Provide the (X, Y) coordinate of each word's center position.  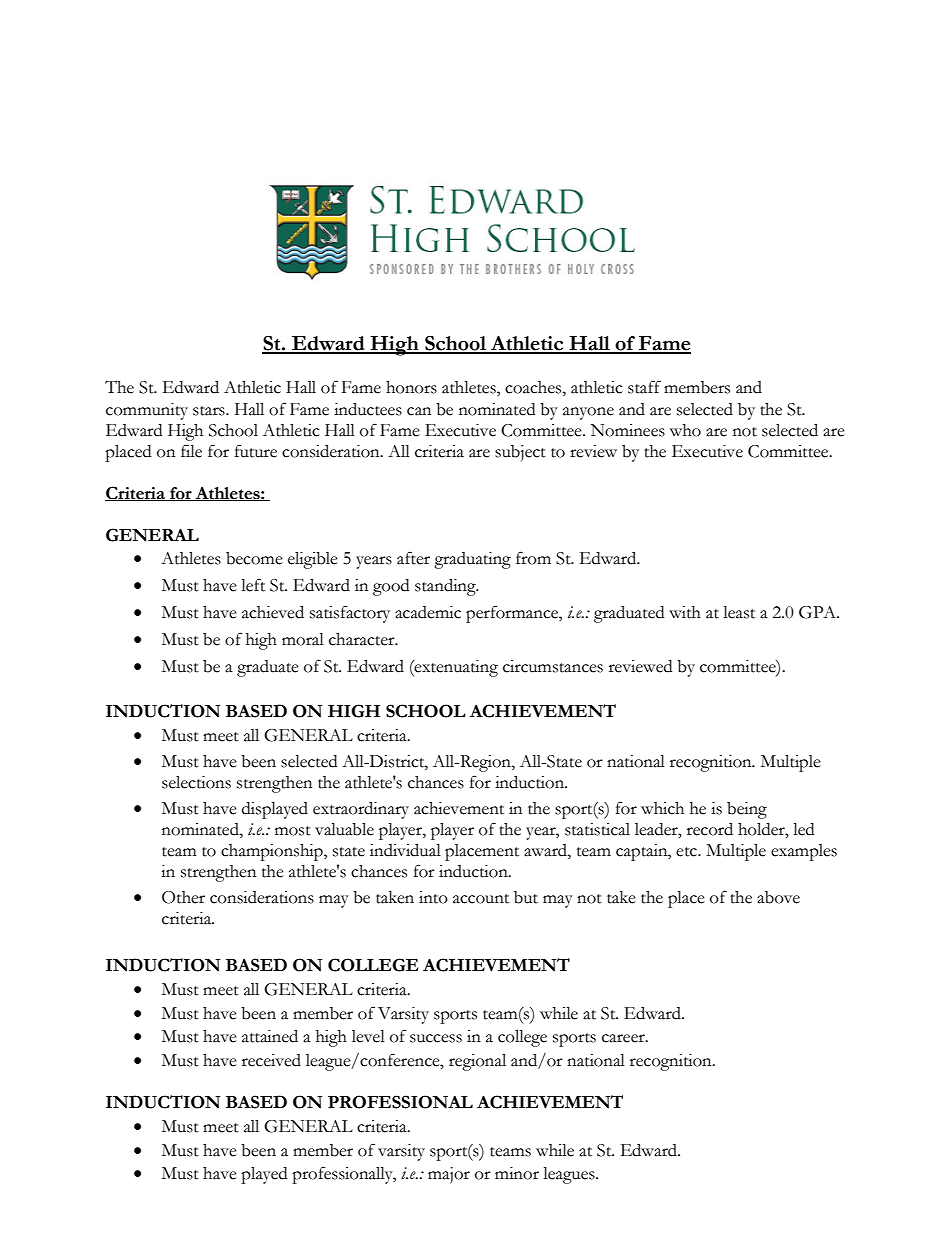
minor (517, 1173)
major (449, 1175)
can (419, 411)
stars (210, 411)
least (739, 612)
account (481, 899)
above (778, 897)
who (685, 430)
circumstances (553, 666)
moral (303, 639)
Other (183, 897)
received (271, 1060)
